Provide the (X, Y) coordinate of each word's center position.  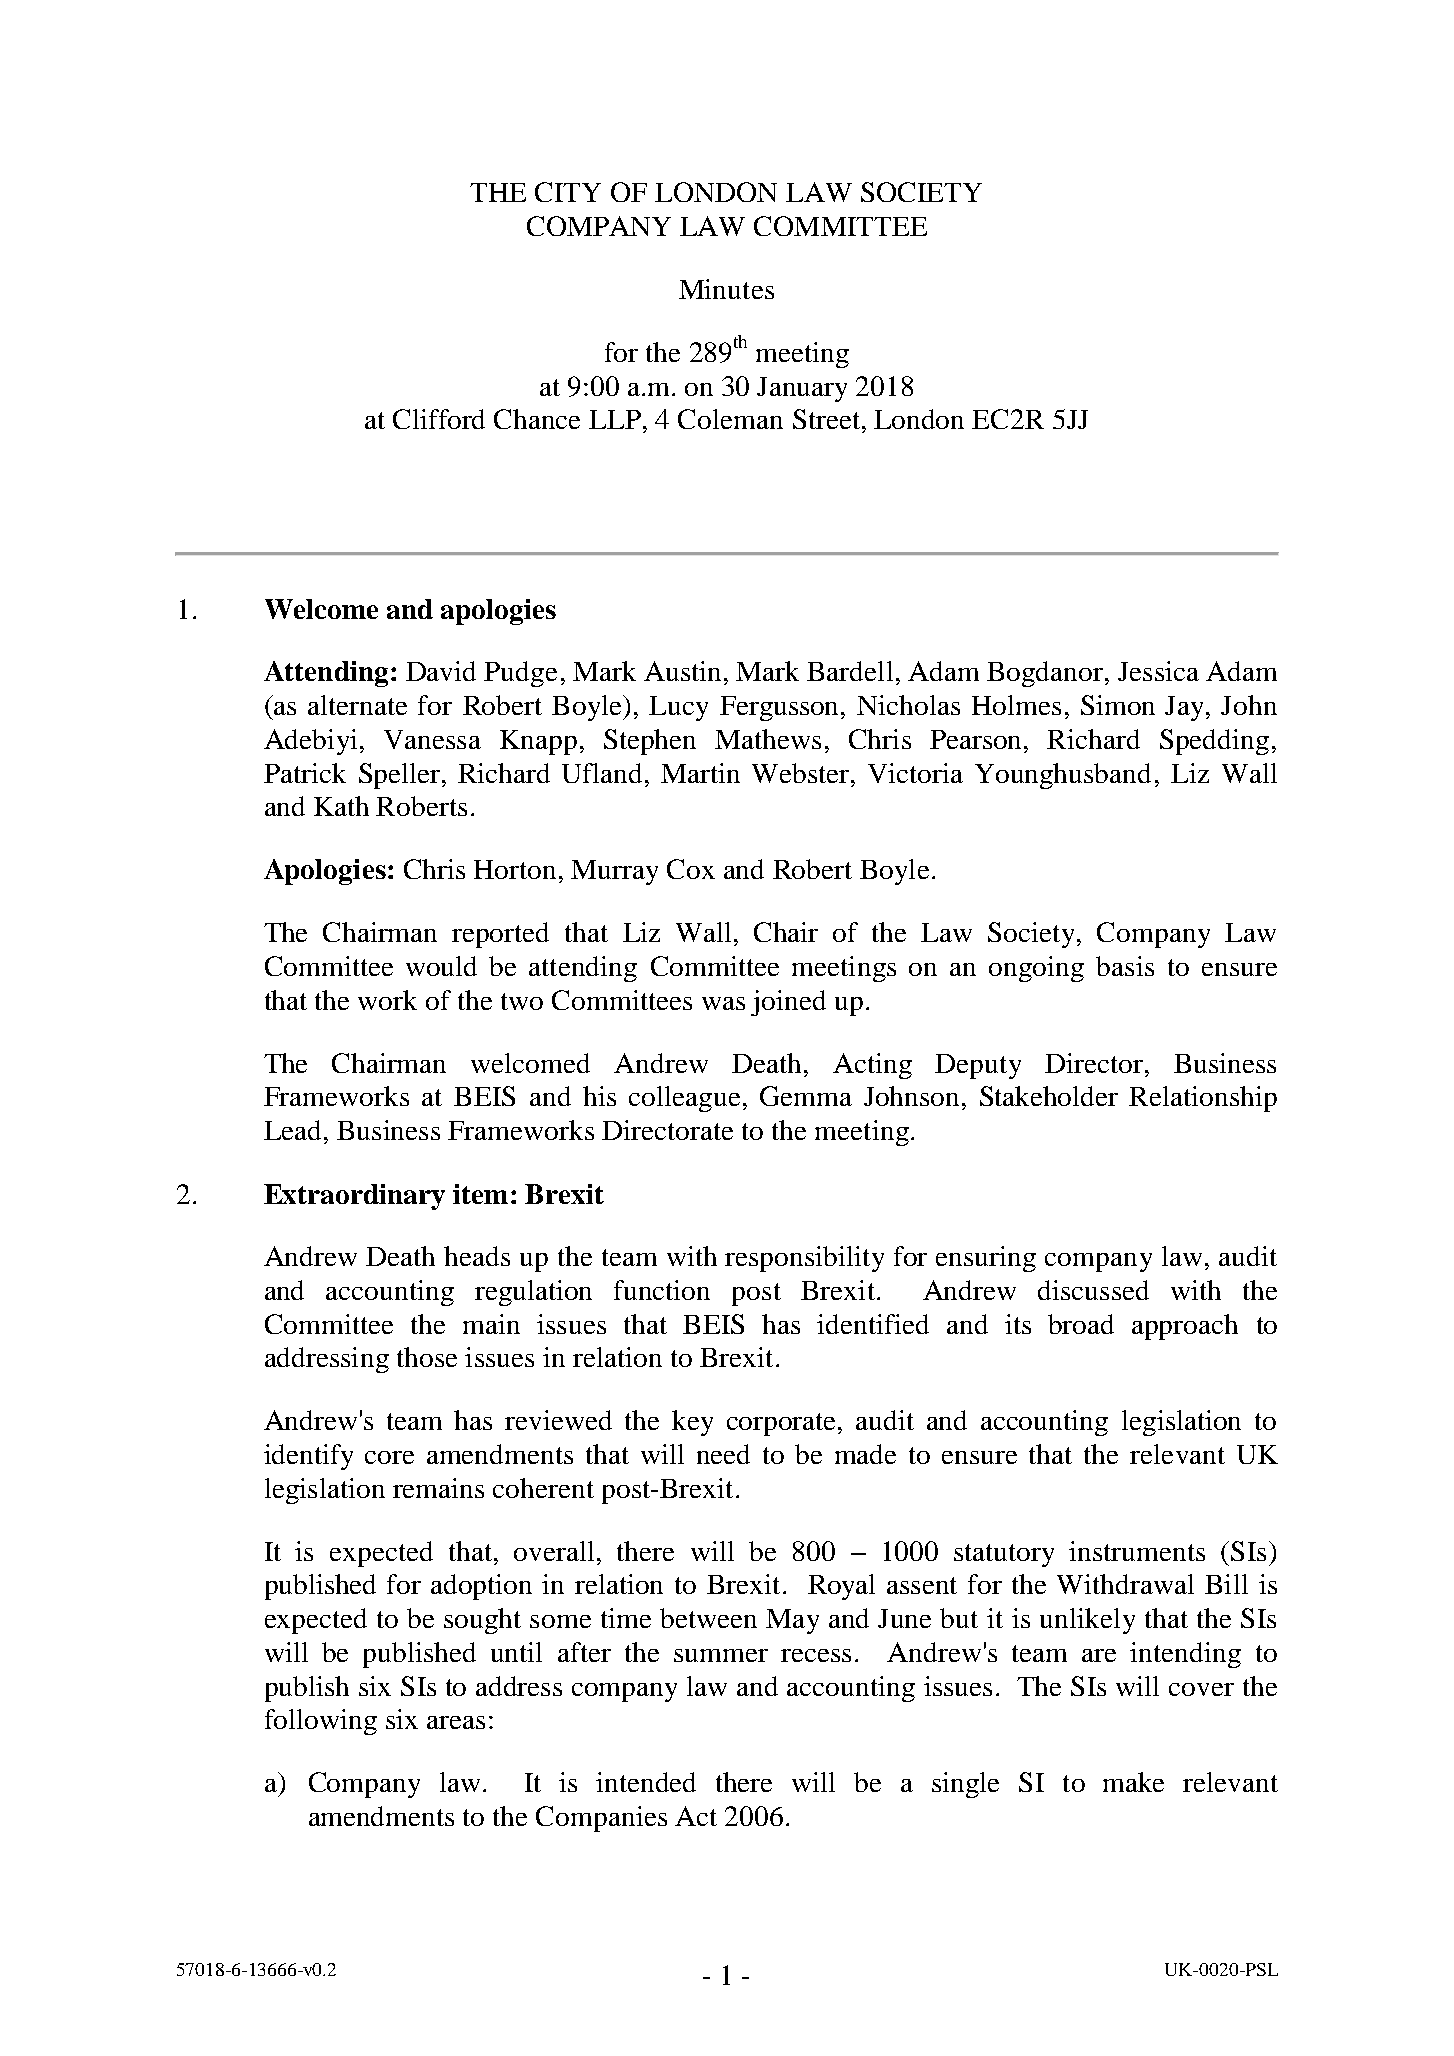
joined (788, 1003)
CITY (568, 192)
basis (1125, 966)
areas (456, 1722)
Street (828, 419)
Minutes (726, 289)
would (441, 966)
